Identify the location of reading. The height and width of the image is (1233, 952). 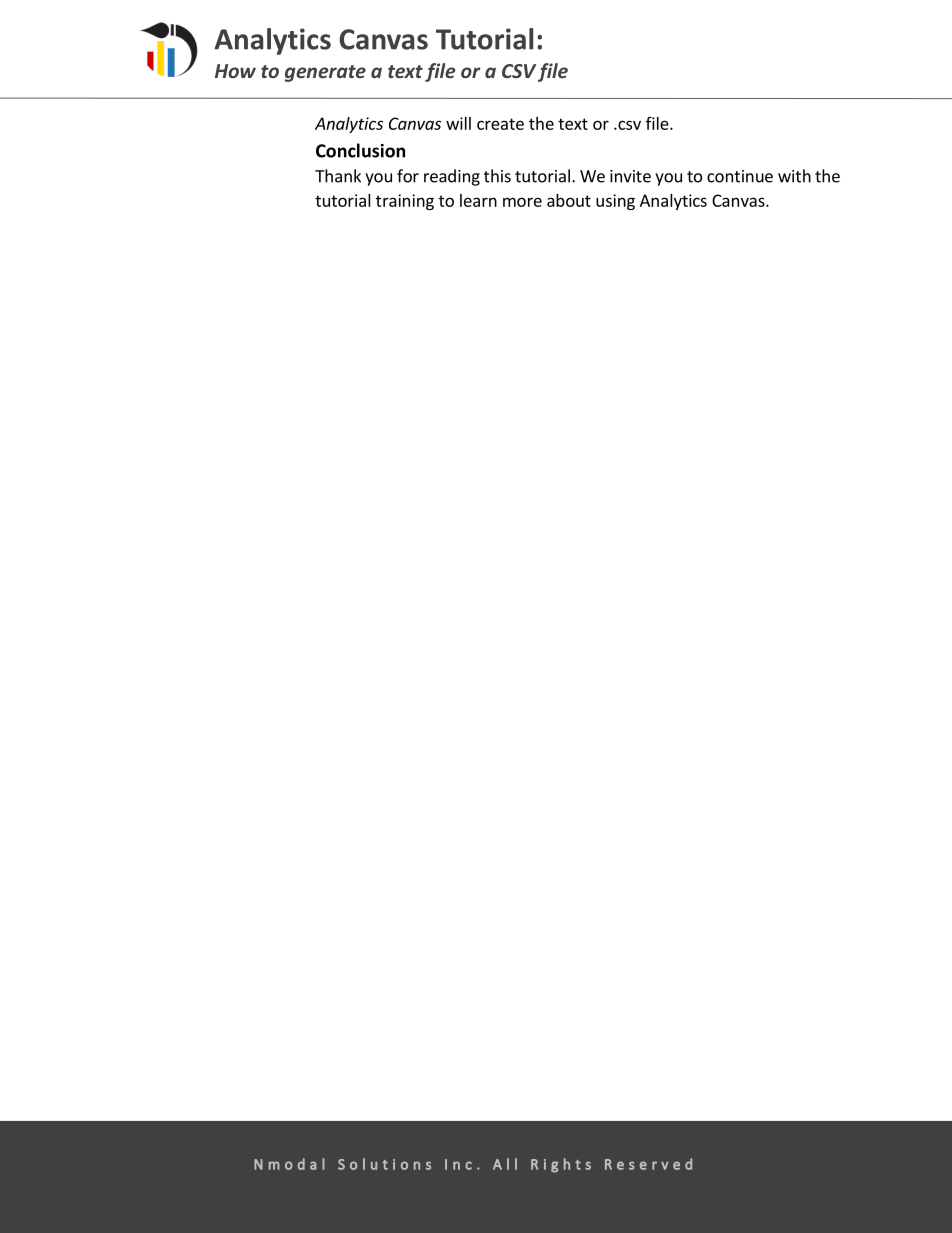
(452, 177).
